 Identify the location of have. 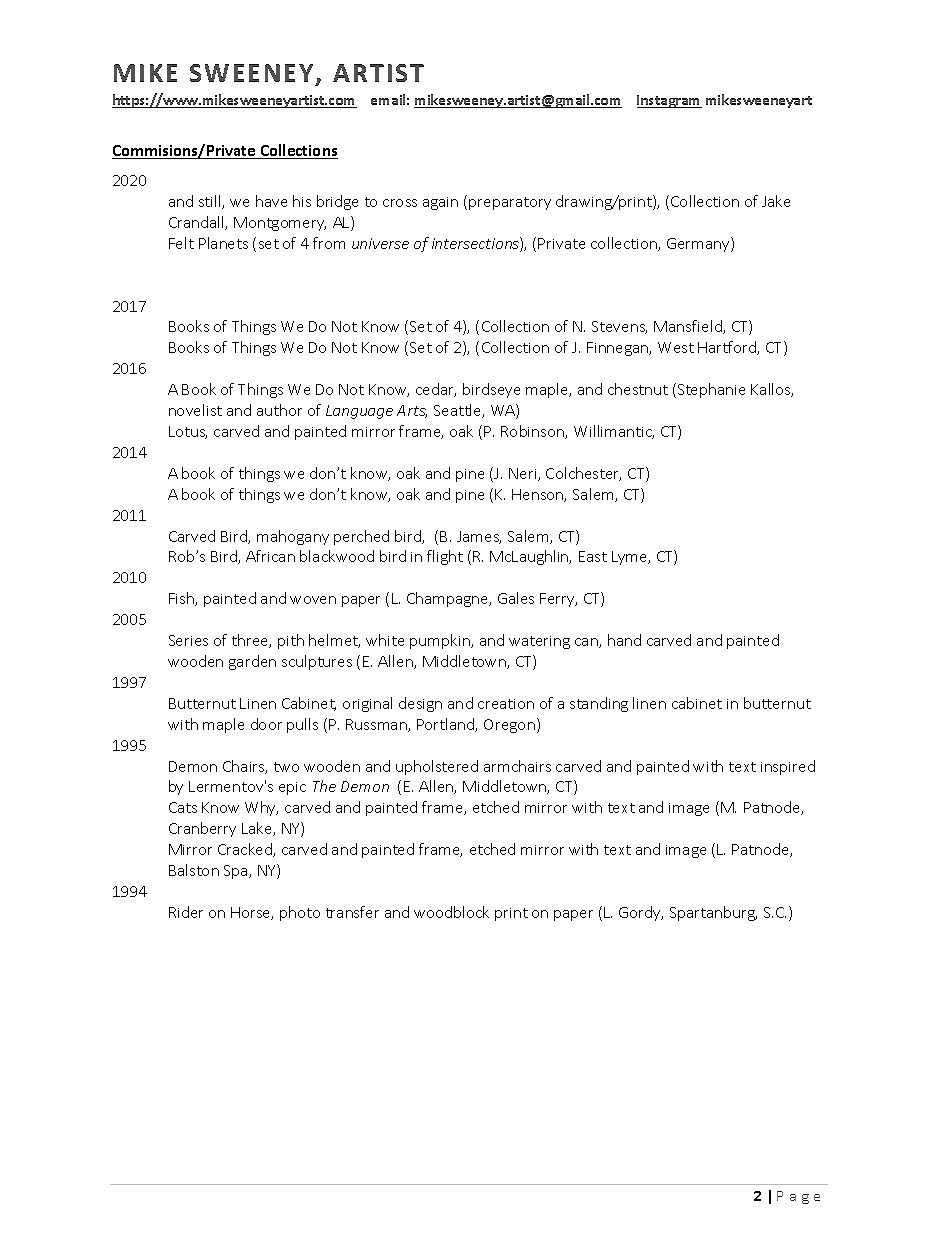
(271, 201).
